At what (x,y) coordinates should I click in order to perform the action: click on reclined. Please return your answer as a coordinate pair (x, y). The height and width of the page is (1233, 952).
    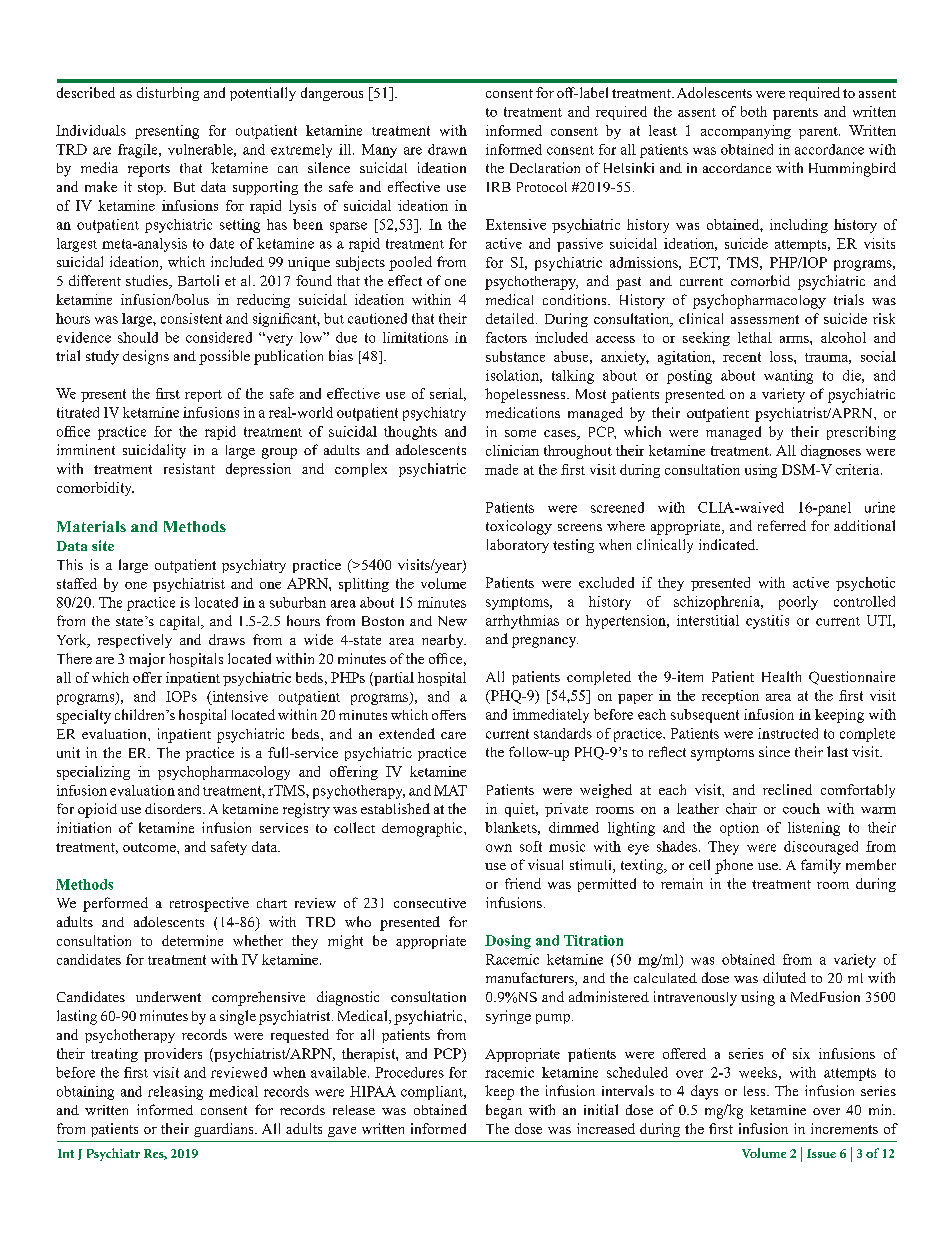
    Looking at the image, I should click on (787, 789).
